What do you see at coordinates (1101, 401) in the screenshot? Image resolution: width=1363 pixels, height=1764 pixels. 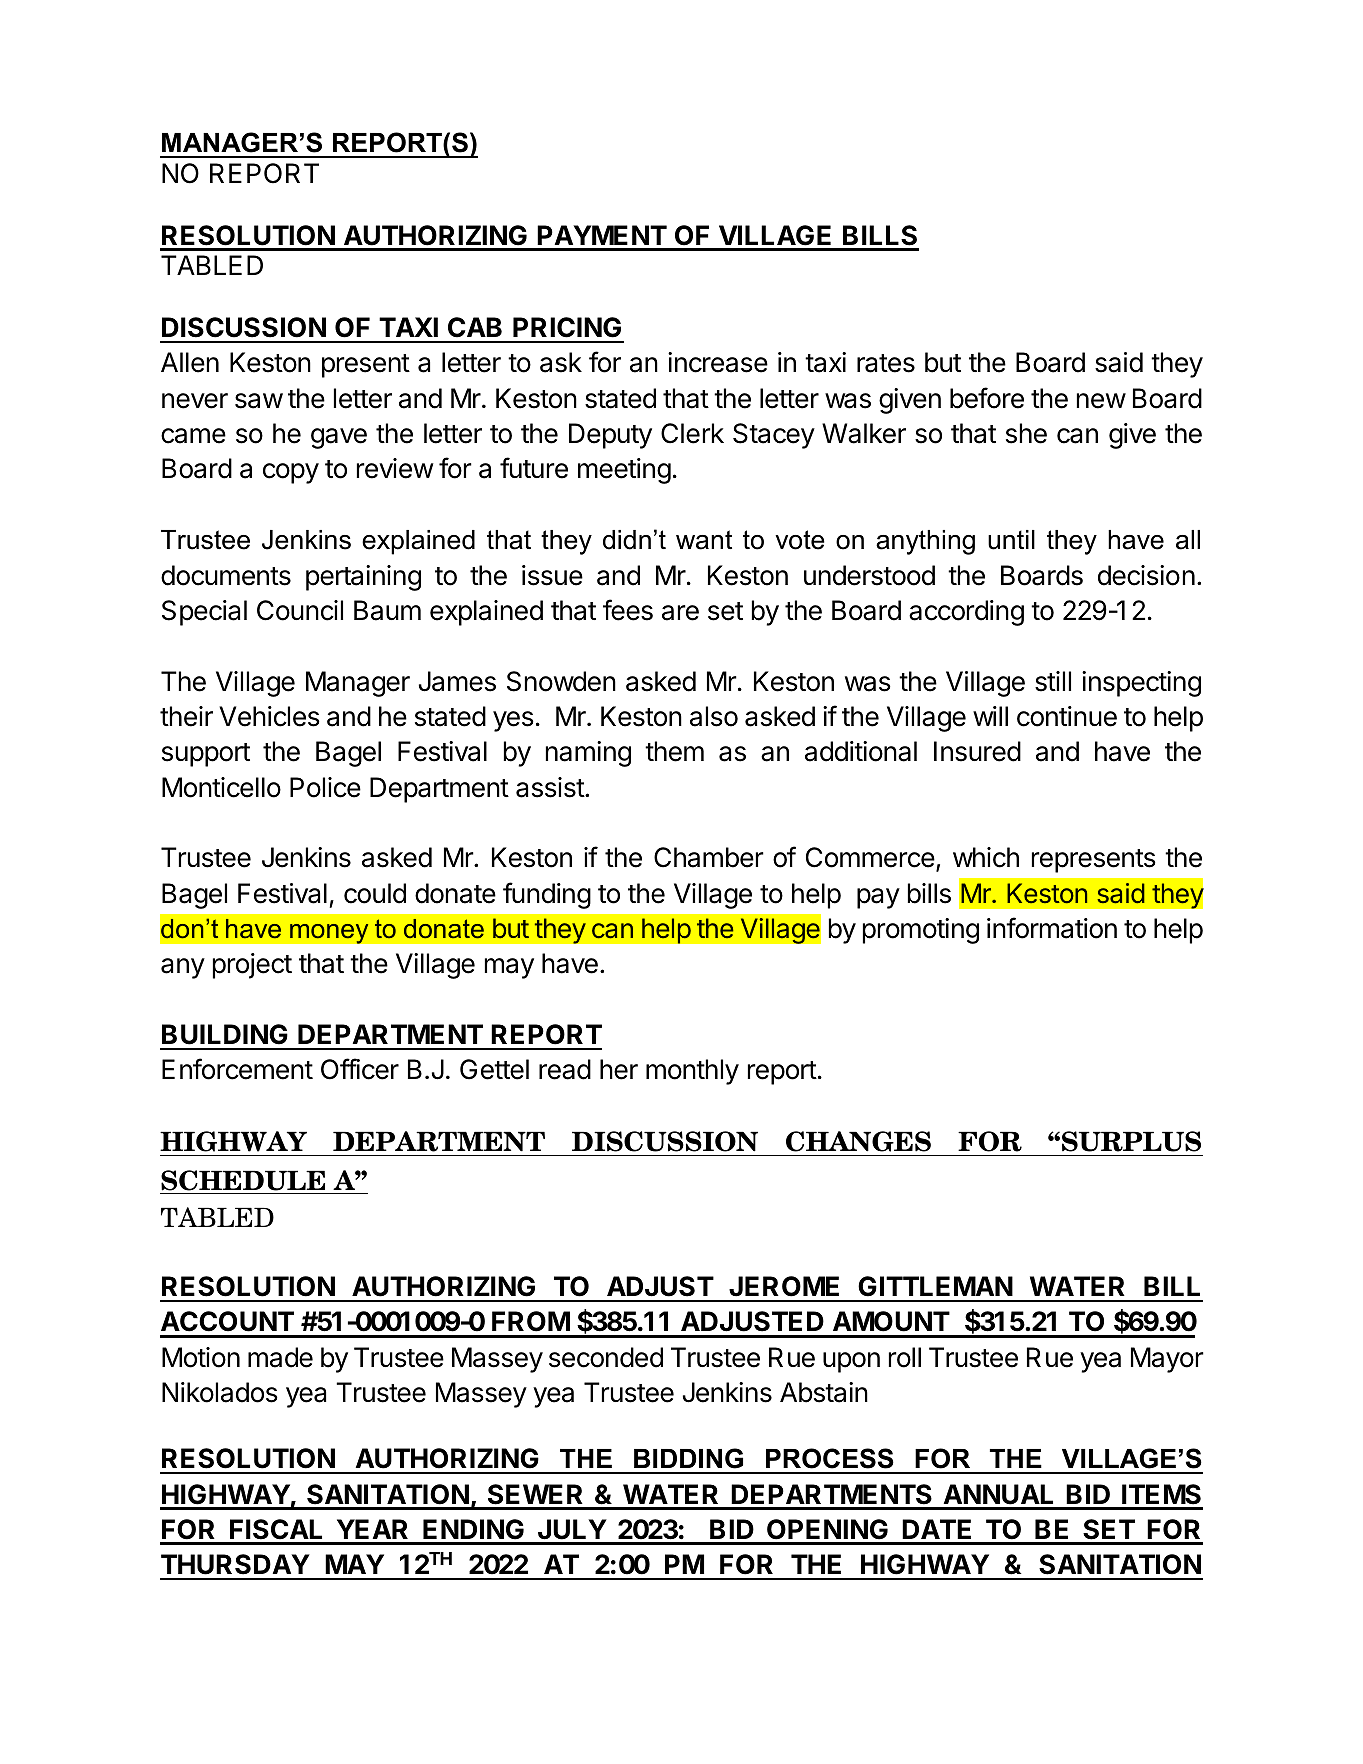 I see `new` at bounding box center [1101, 401].
